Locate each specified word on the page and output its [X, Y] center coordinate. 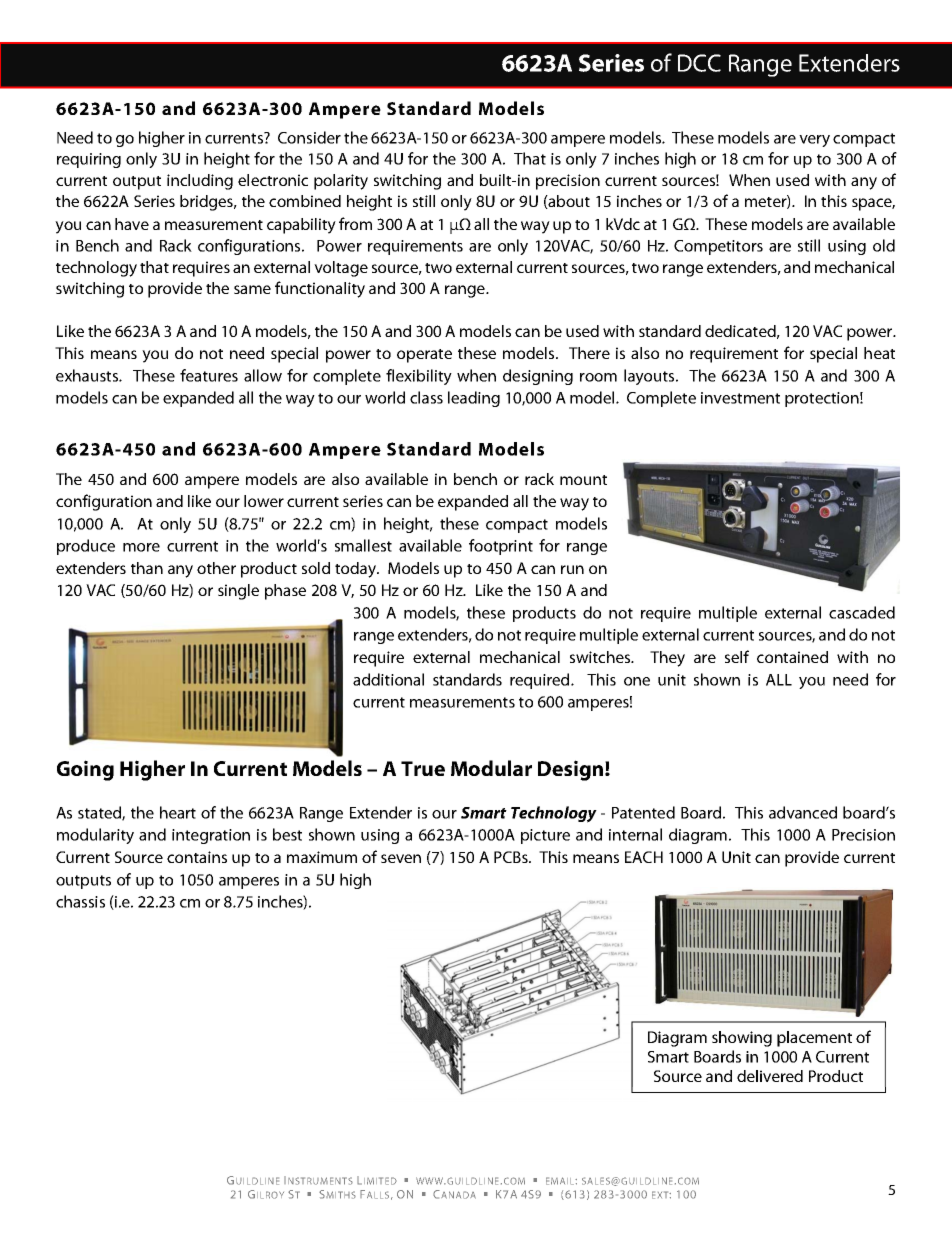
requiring [89, 160]
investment [740, 398]
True [423, 768]
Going [85, 770]
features [209, 375]
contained [792, 657]
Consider [309, 137]
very [814, 141]
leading [474, 399]
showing [742, 1039]
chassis [80, 901]
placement [814, 1039]
